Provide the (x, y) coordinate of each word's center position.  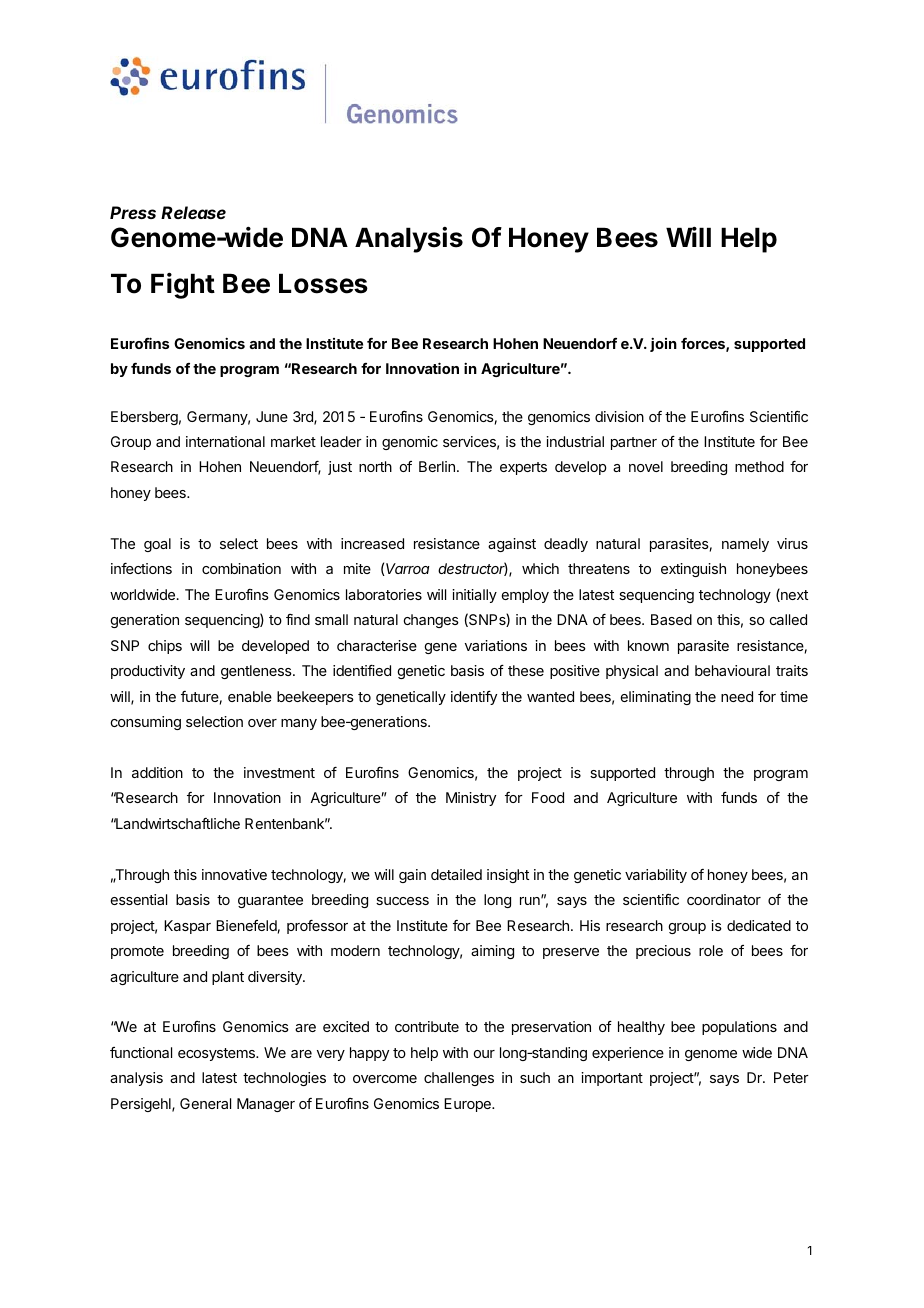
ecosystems (217, 1054)
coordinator (724, 899)
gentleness (257, 672)
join (663, 345)
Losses (323, 283)
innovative (234, 874)
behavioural (732, 670)
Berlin (437, 466)
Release (193, 212)
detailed (456, 874)
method (759, 466)
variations (496, 645)
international (225, 441)
